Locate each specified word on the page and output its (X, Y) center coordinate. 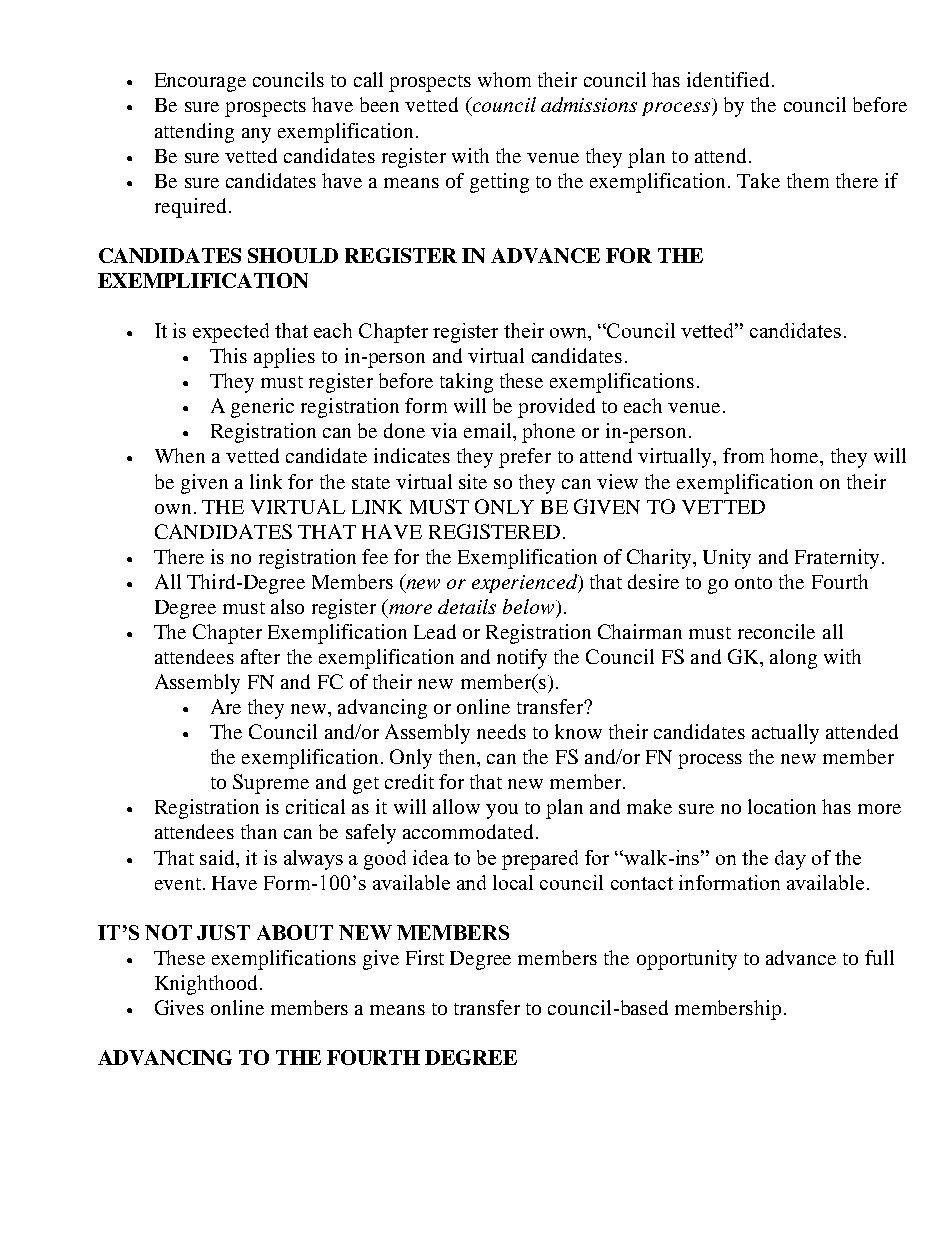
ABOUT (295, 932)
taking (466, 383)
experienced (526, 583)
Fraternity (837, 559)
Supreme (271, 784)
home (795, 455)
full (879, 957)
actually (785, 734)
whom (504, 79)
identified (730, 79)
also (287, 606)
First (425, 957)
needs (501, 731)
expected (231, 333)
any (256, 135)
